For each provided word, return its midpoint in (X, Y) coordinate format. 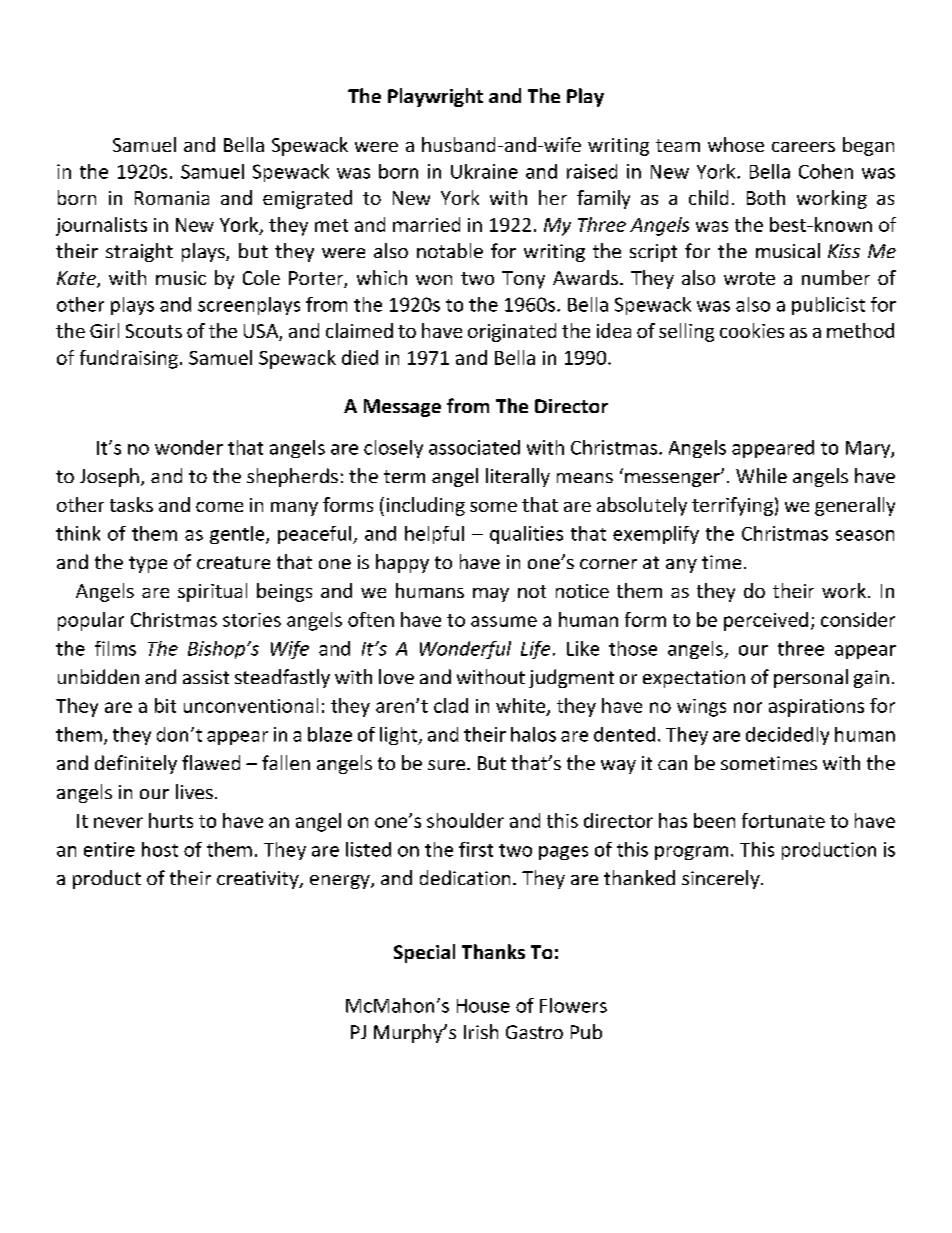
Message (402, 408)
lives (194, 791)
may (491, 595)
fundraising (129, 359)
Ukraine (484, 171)
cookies (752, 330)
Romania (172, 198)
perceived (766, 621)
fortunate (783, 820)
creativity (259, 880)
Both (766, 197)
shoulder (465, 820)
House (483, 1006)
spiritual (212, 592)
